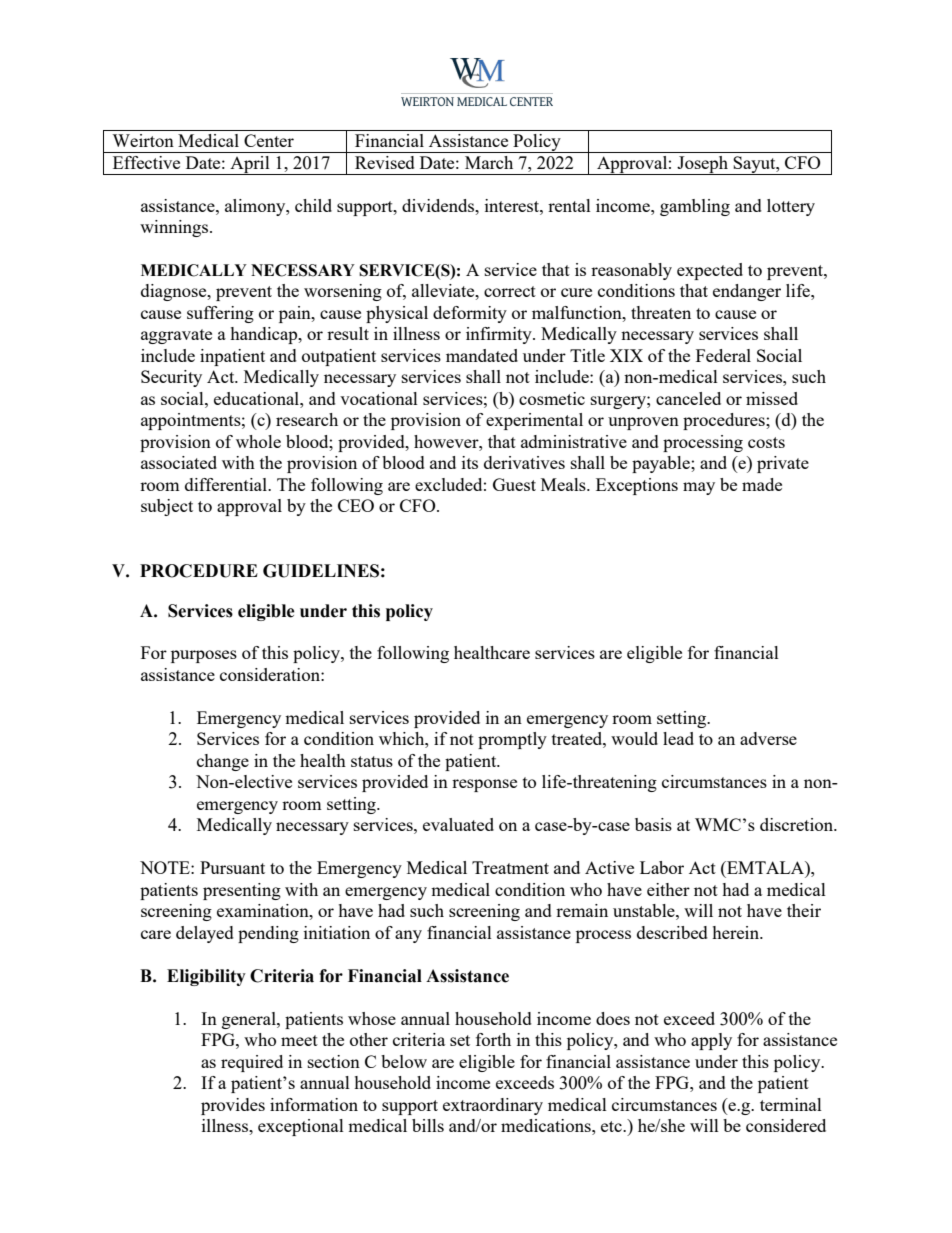 The image size is (952, 1233). What do you see at coordinates (510, 867) in the page?
I see `Treatment` at bounding box center [510, 867].
